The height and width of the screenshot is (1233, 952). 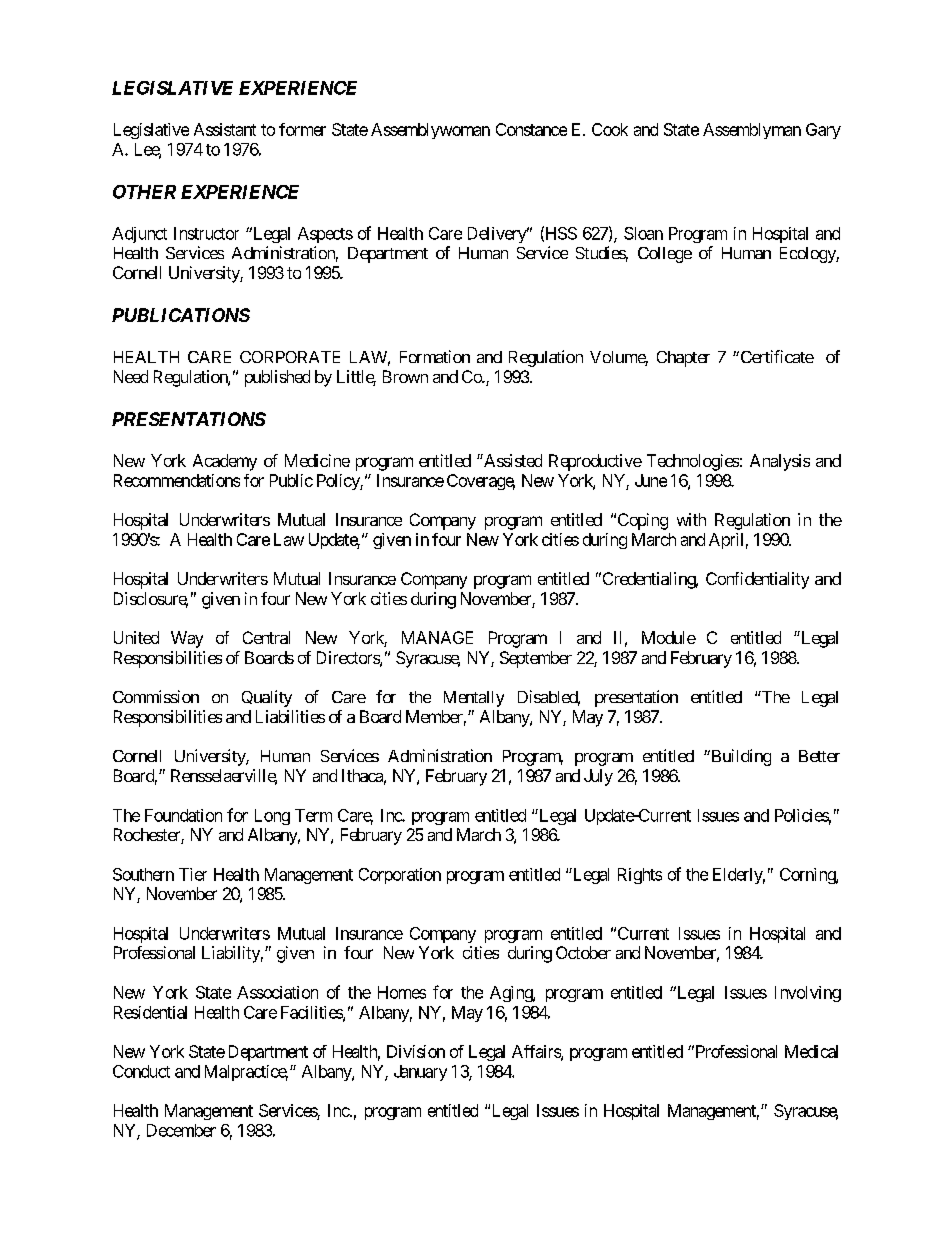 What do you see at coordinates (420, 1073) in the screenshot?
I see `January` at bounding box center [420, 1073].
